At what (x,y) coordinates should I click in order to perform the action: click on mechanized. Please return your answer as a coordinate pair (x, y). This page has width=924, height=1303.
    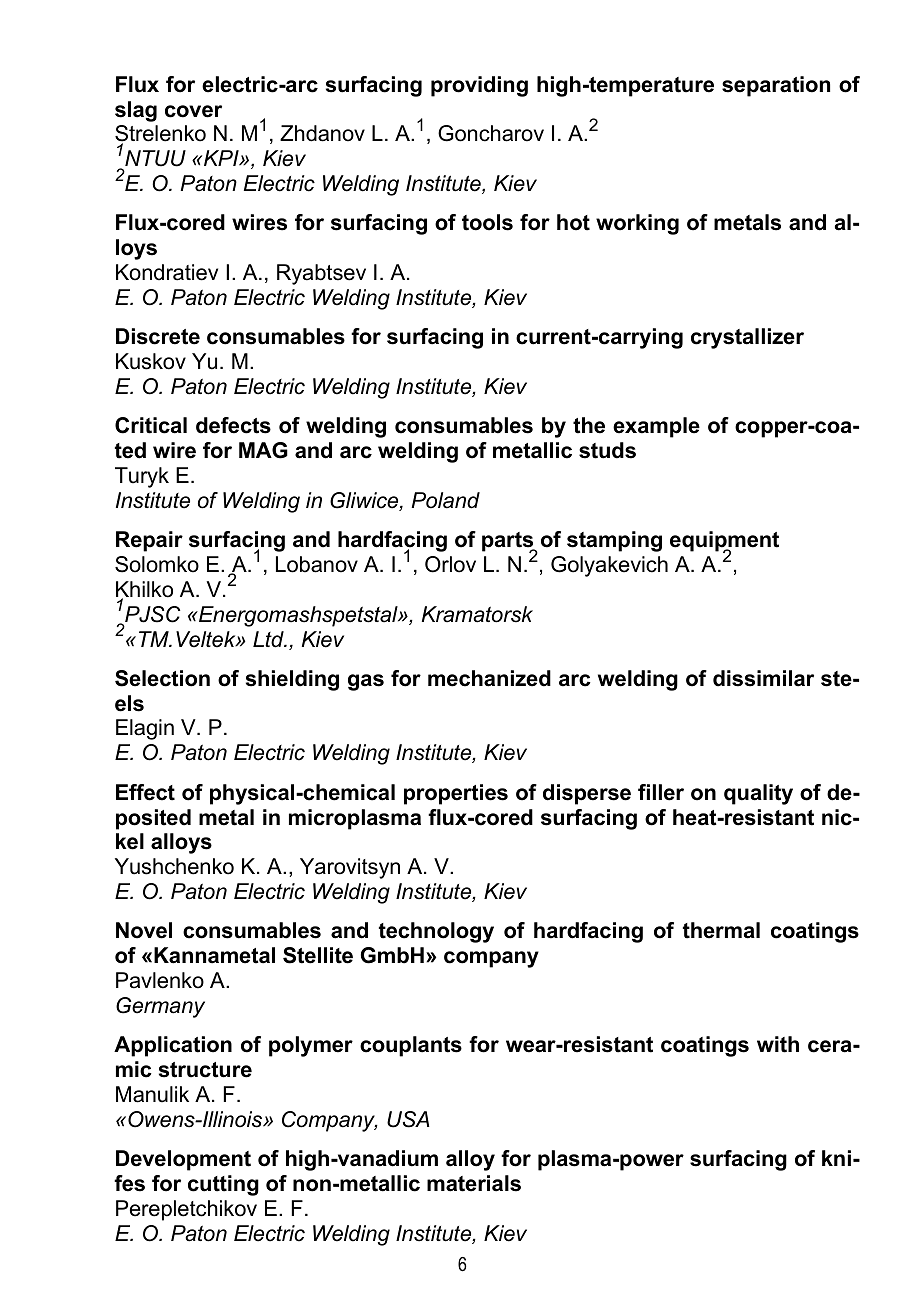
    Looking at the image, I should click on (489, 678).
